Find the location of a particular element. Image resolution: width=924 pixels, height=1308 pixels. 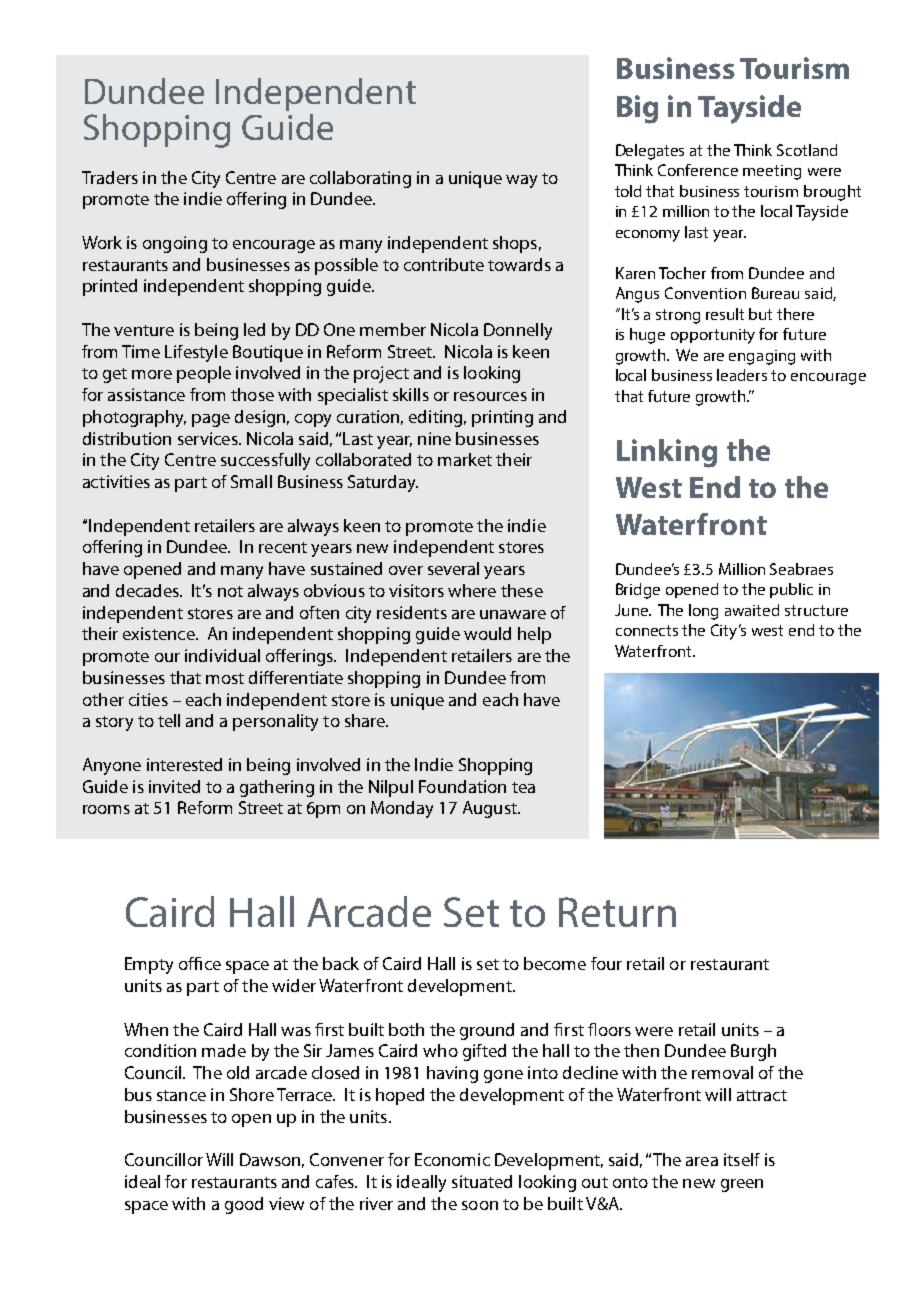

good is located at coordinates (244, 1205).
